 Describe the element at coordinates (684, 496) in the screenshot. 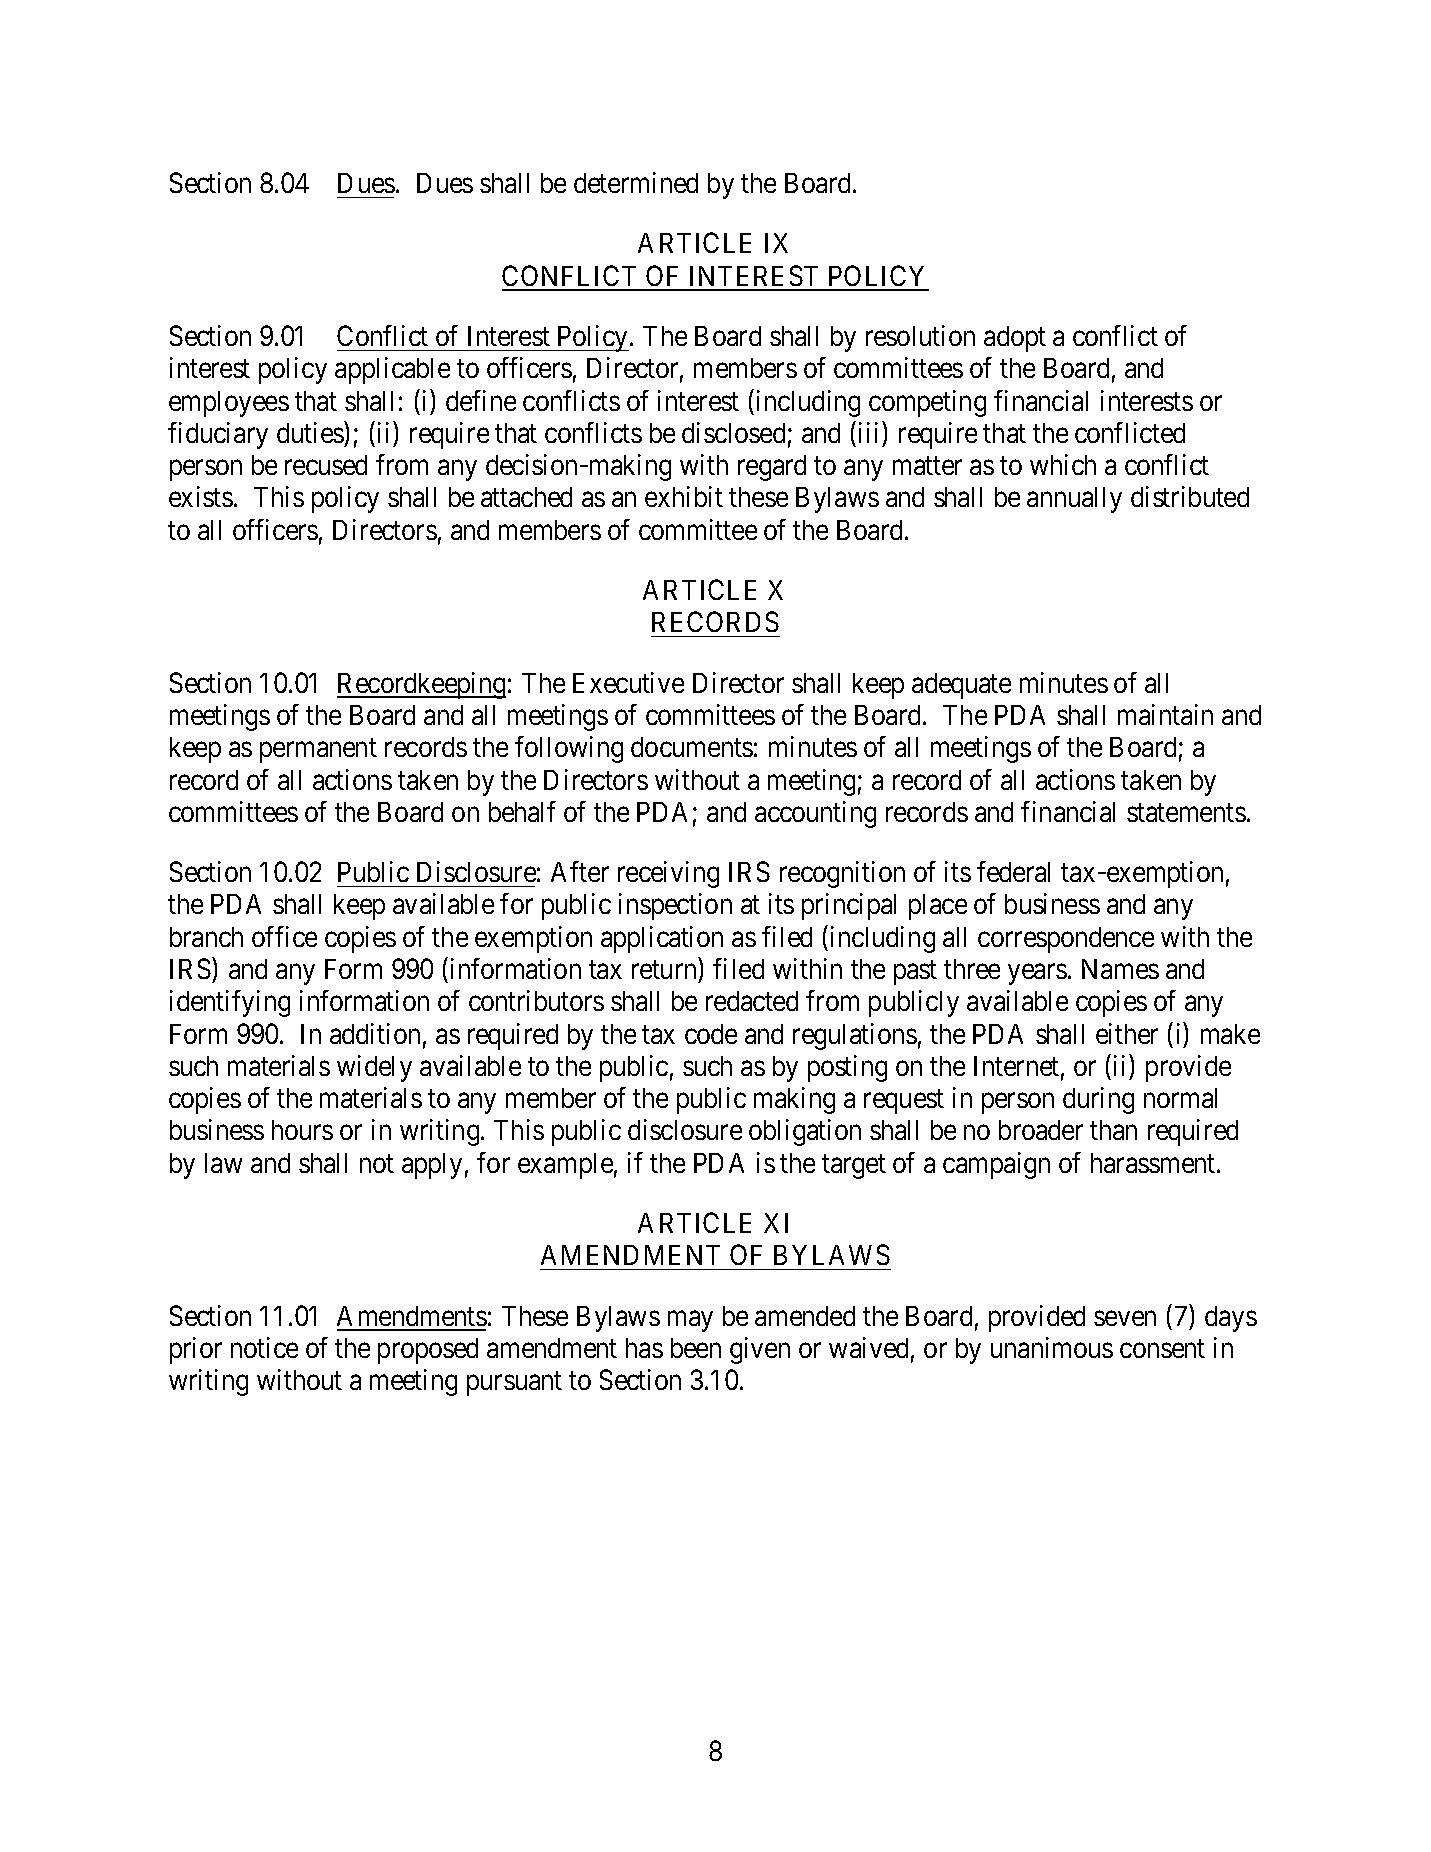

I see `exhibit` at that location.
